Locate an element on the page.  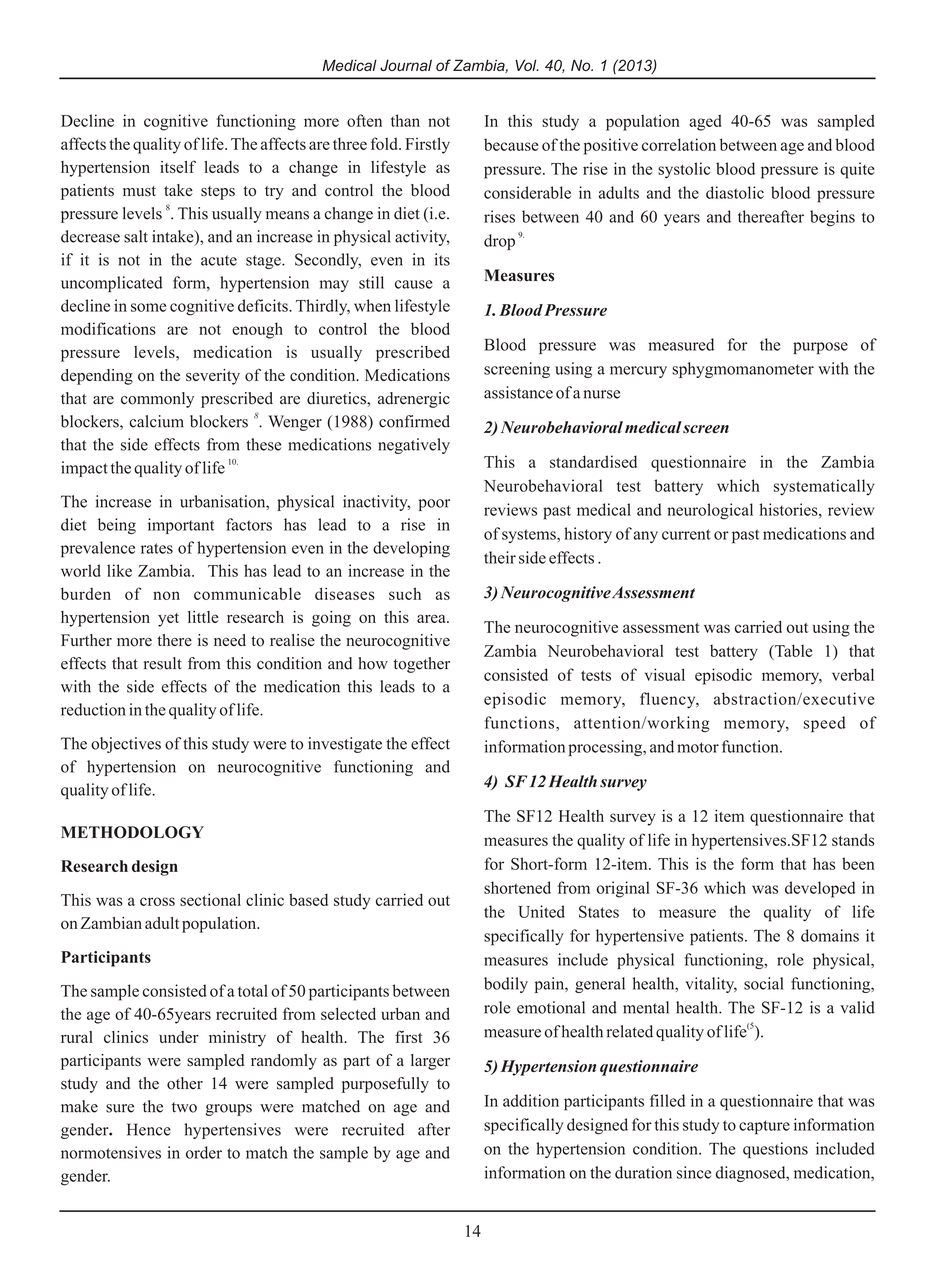
aged is located at coordinates (705, 123).
